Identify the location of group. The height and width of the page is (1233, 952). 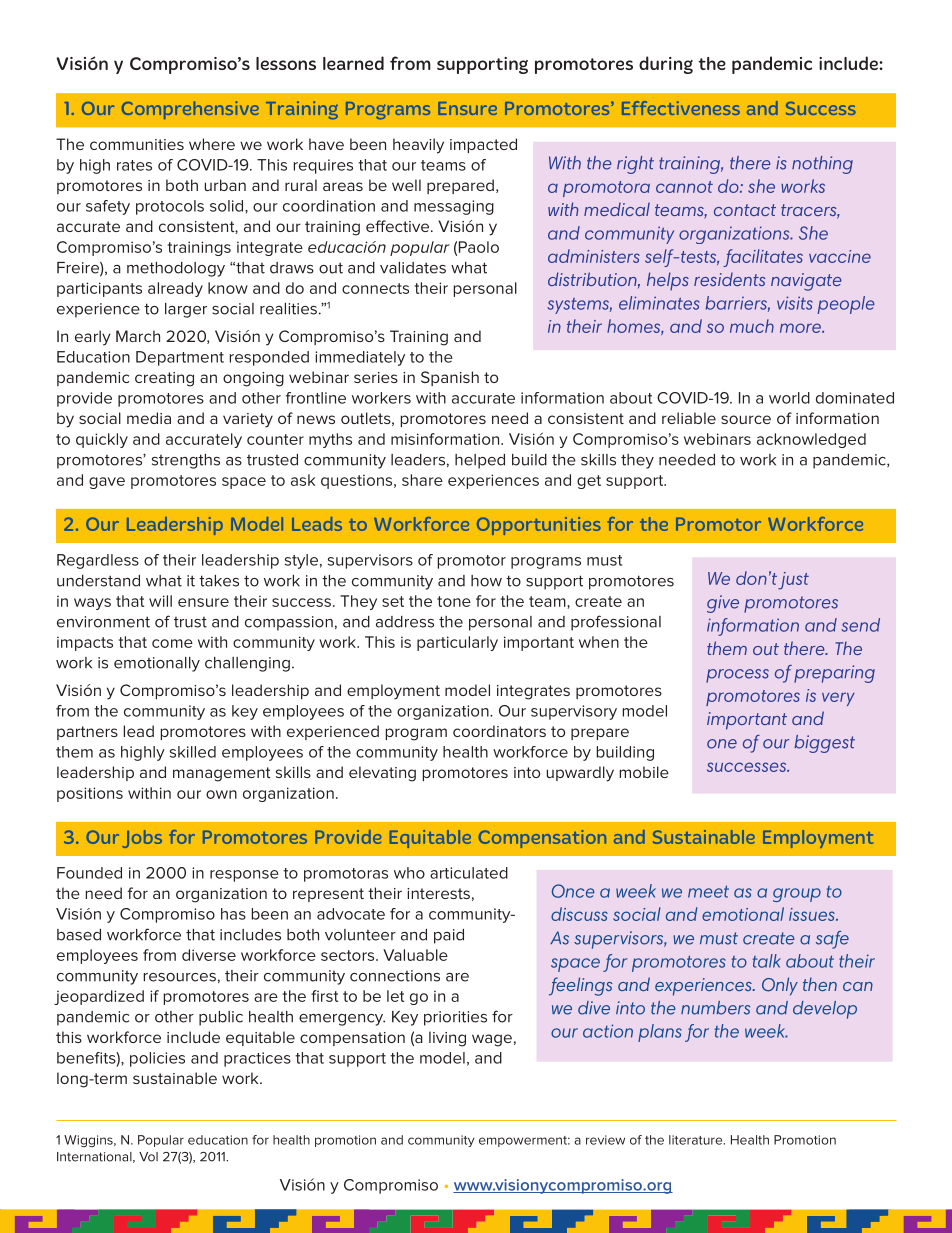
(797, 895).
